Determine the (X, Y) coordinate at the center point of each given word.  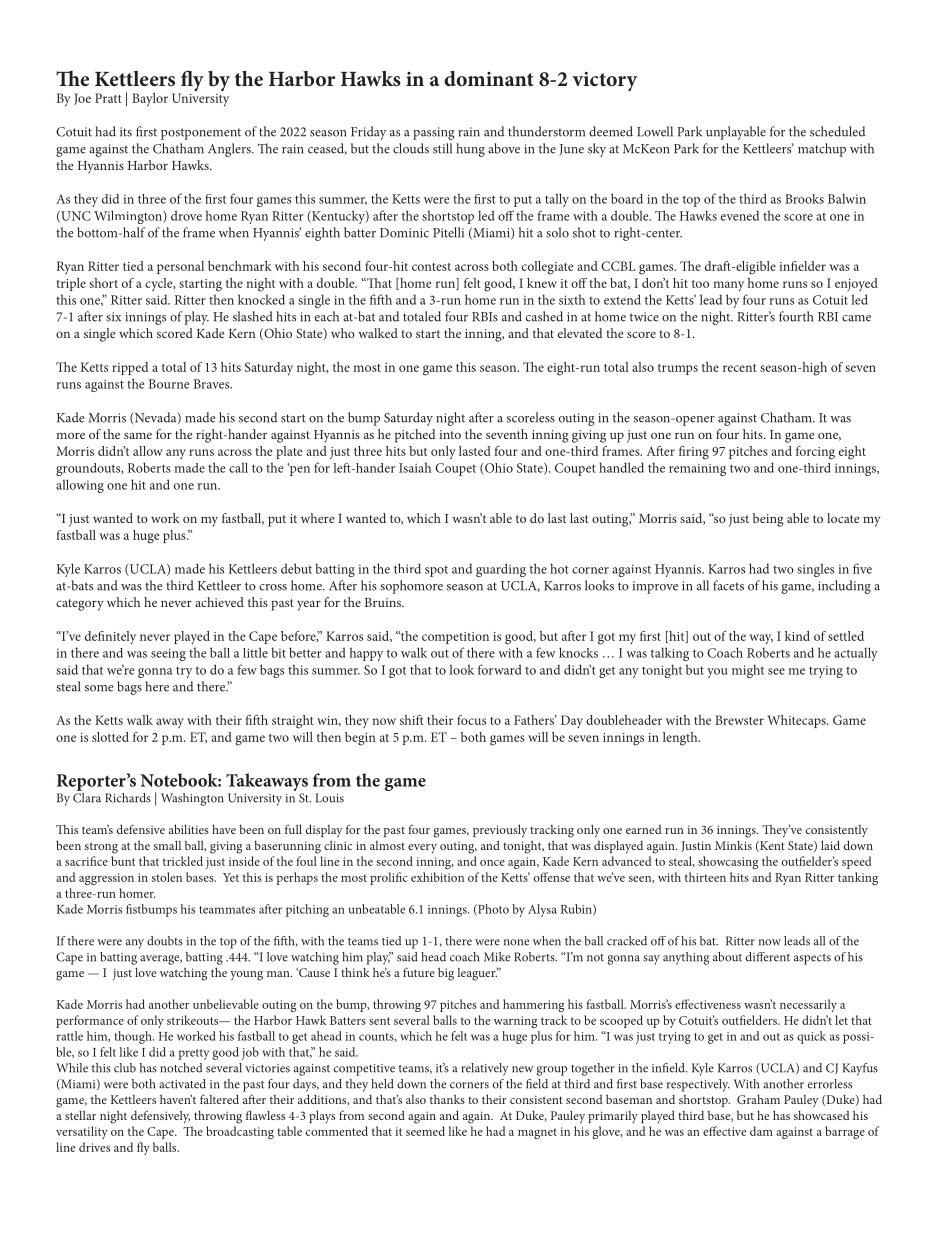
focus (471, 720)
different (768, 957)
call (238, 467)
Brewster (739, 720)
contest (431, 267)
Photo (492, 910)
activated (182, 1084)
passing (433, 133)
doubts (165, 941)
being (768, 520)
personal (180, 267)
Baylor (150, 99)
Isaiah (415, 467)
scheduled (837, 131)
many (728, 286)
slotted (110, 737)
